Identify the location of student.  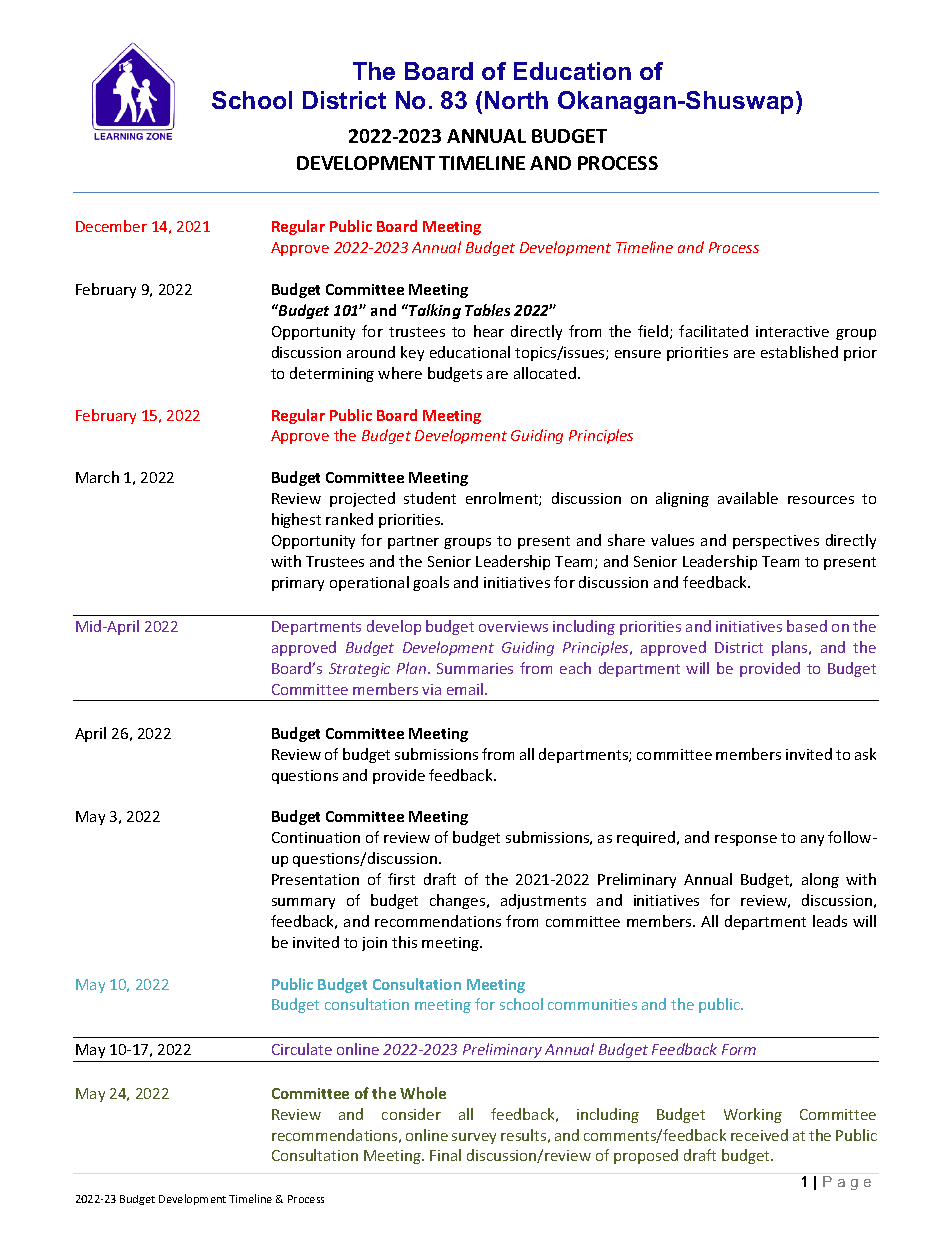
(430, 498).
